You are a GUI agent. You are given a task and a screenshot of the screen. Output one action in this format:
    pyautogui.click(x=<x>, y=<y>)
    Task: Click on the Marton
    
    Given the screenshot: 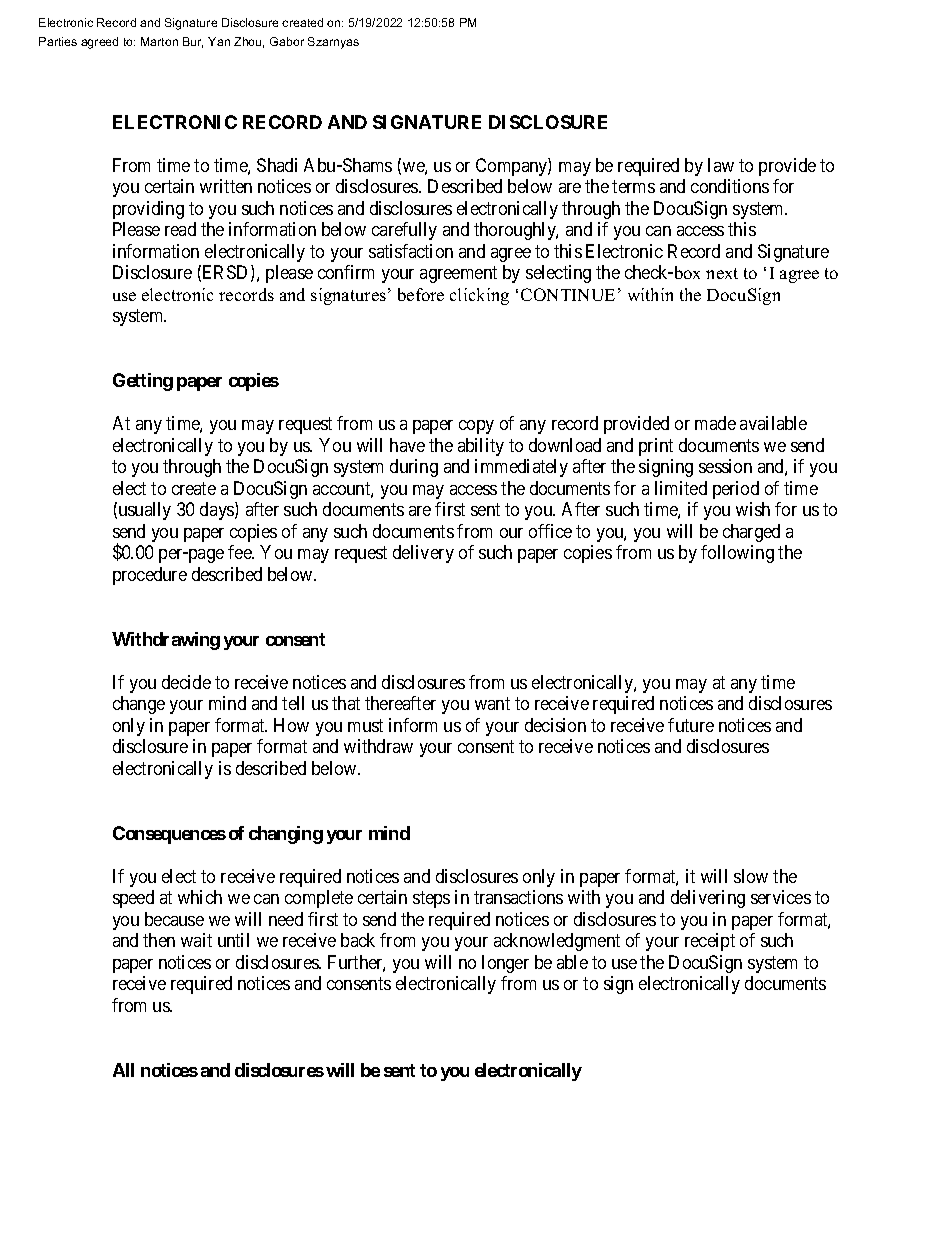 What is the action you would take?
    pyautogui.click(x=159, y=41)
